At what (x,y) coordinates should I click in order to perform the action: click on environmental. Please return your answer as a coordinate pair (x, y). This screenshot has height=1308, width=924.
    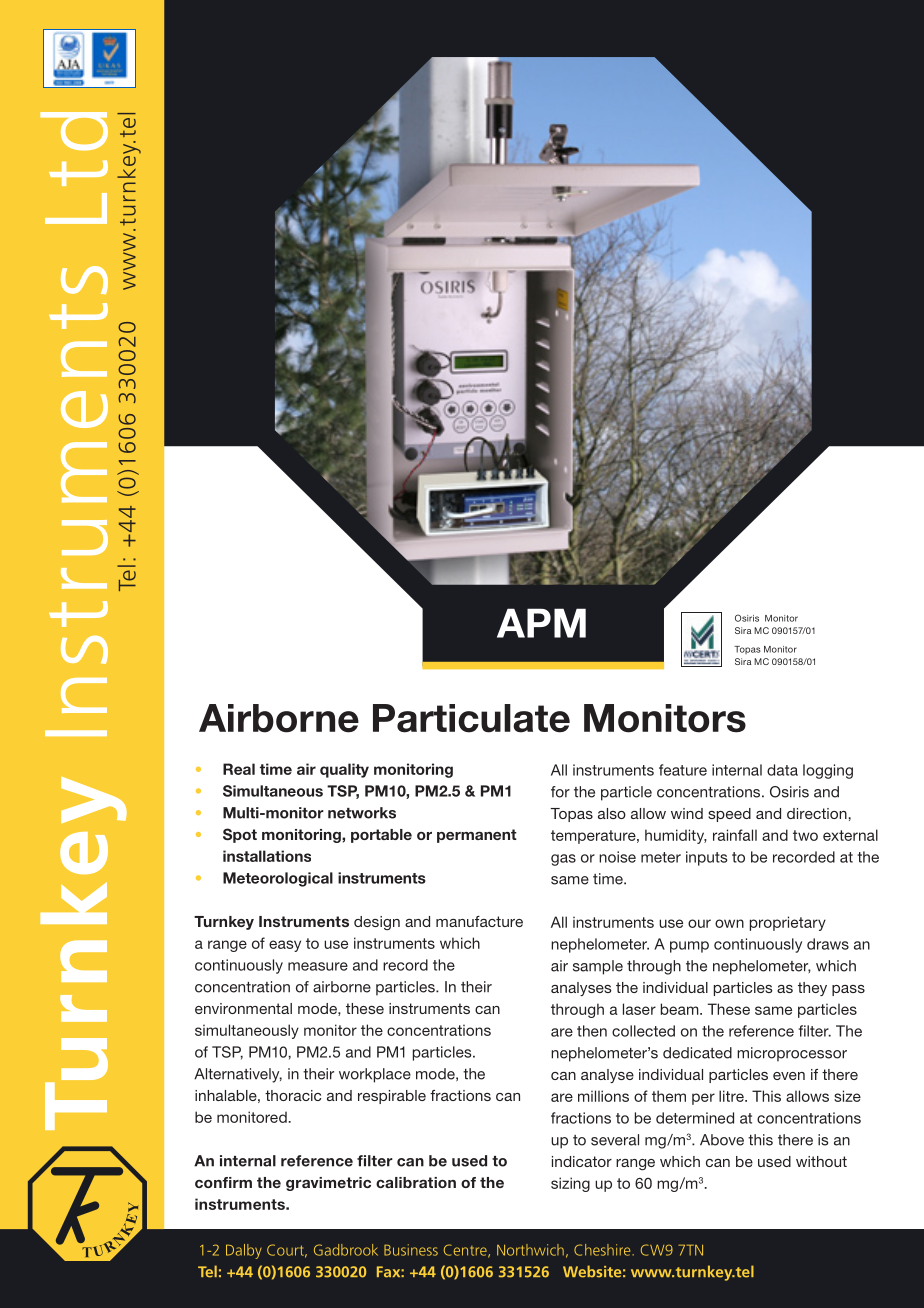
    Looking at the image, I should click on (243, 1008).
